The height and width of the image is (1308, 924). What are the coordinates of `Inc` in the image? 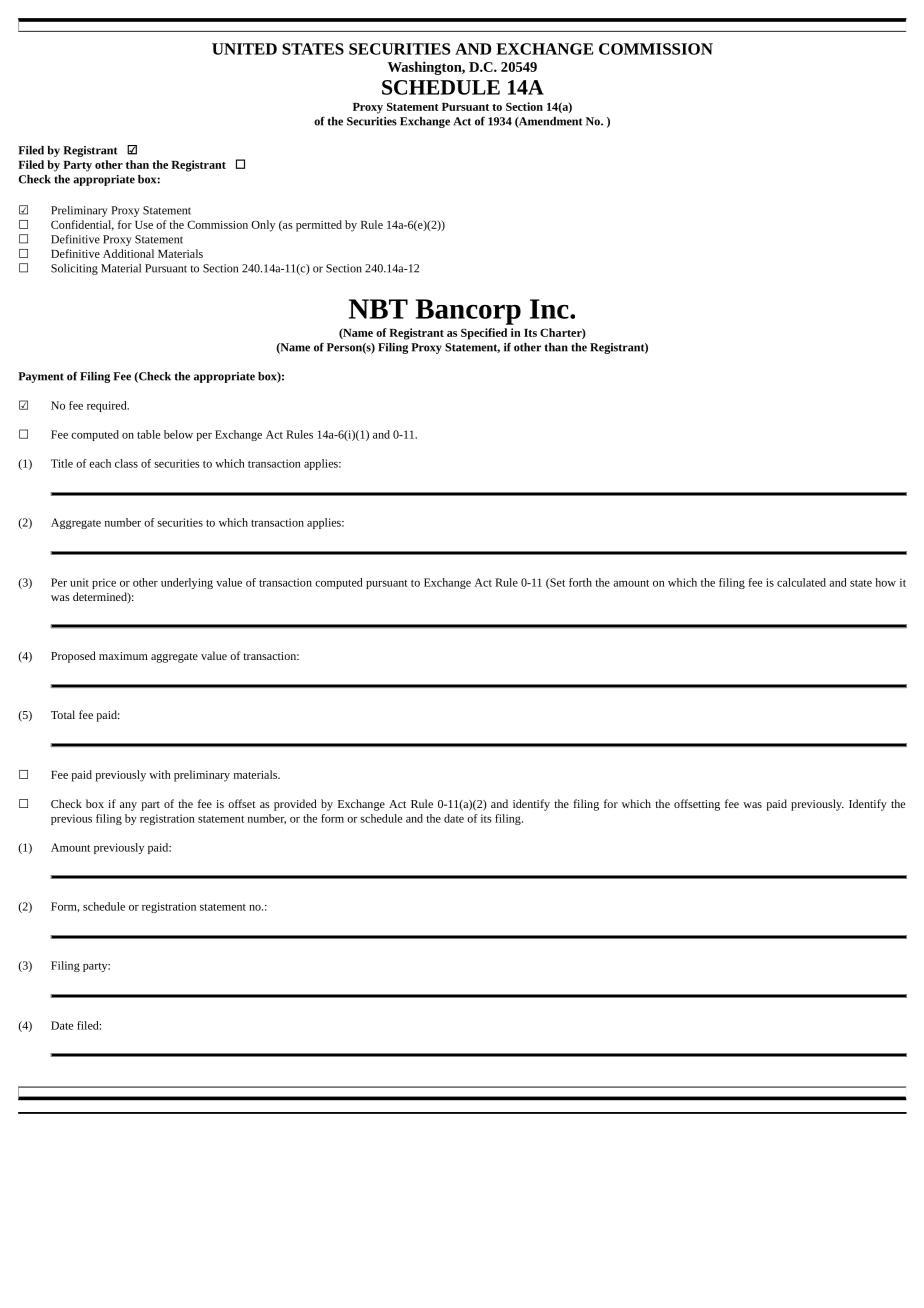 It's located at (550, 309).
